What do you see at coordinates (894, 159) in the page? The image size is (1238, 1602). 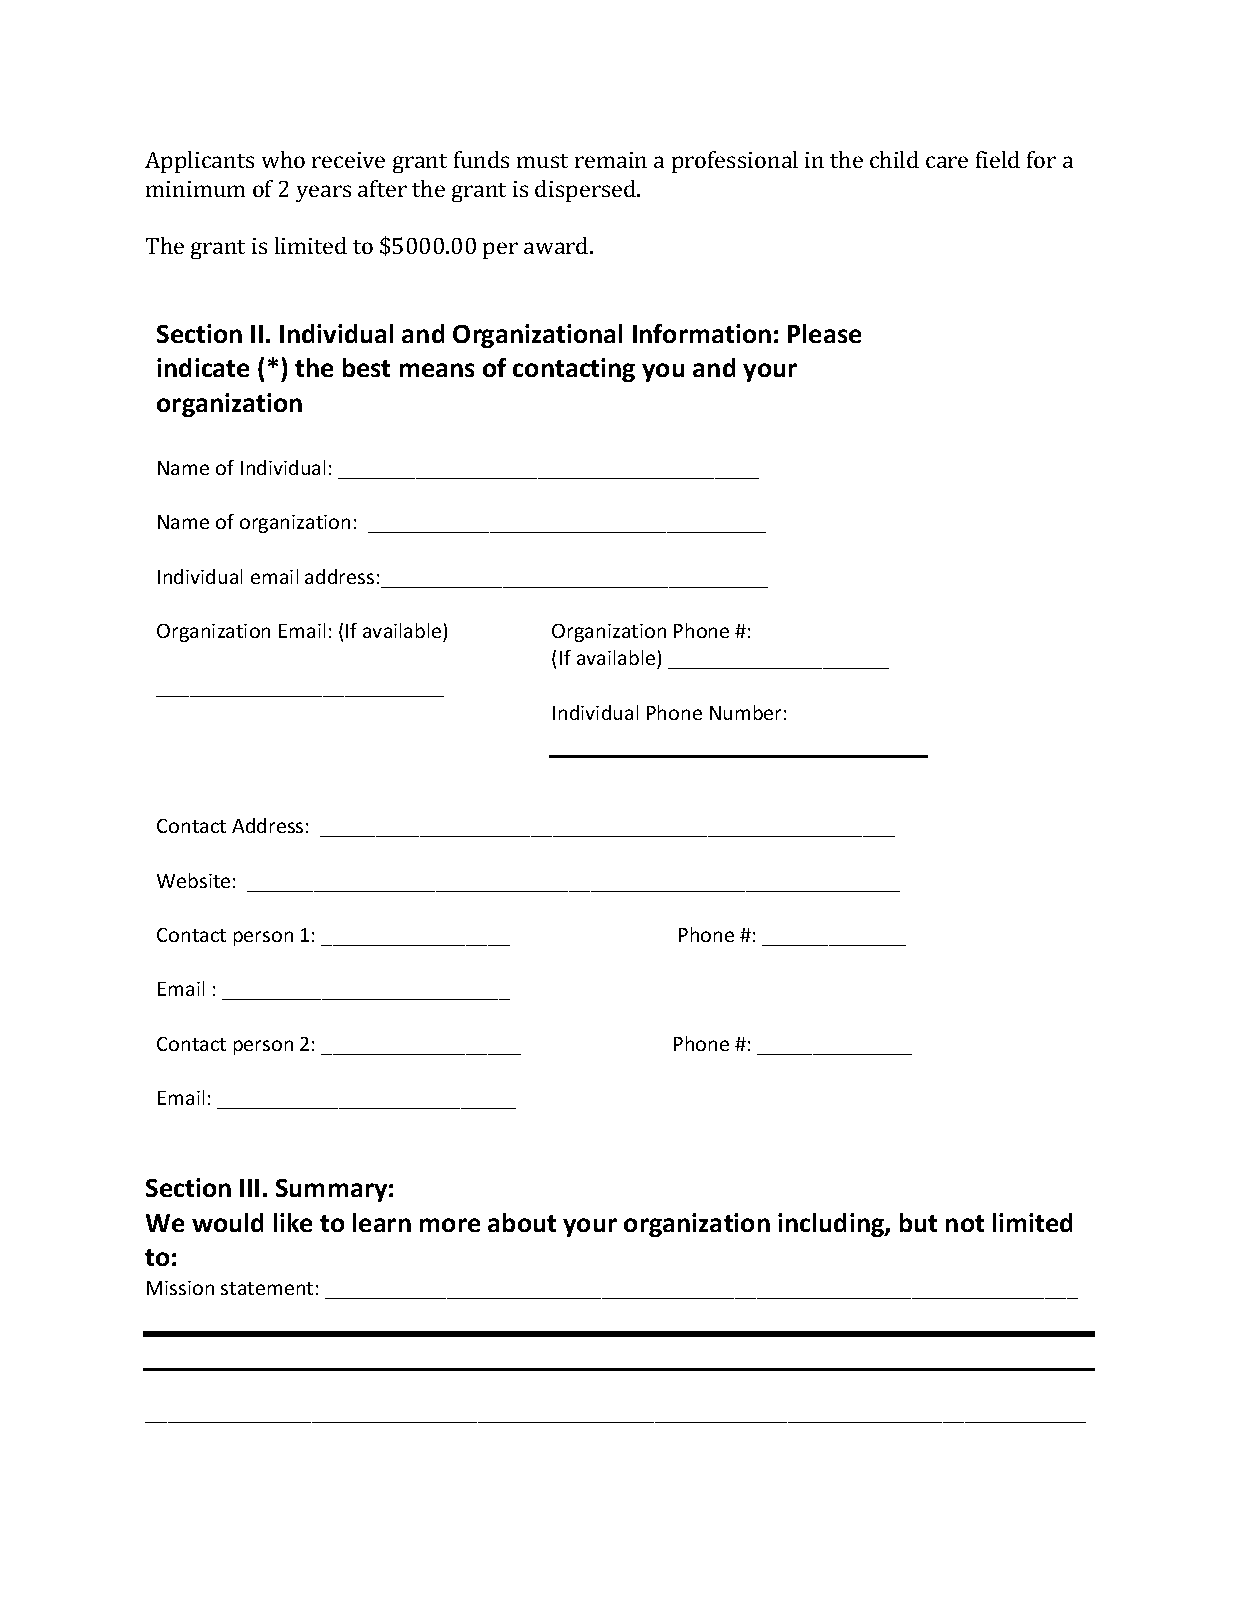 I see `child` at bounding box center [894, 159].
